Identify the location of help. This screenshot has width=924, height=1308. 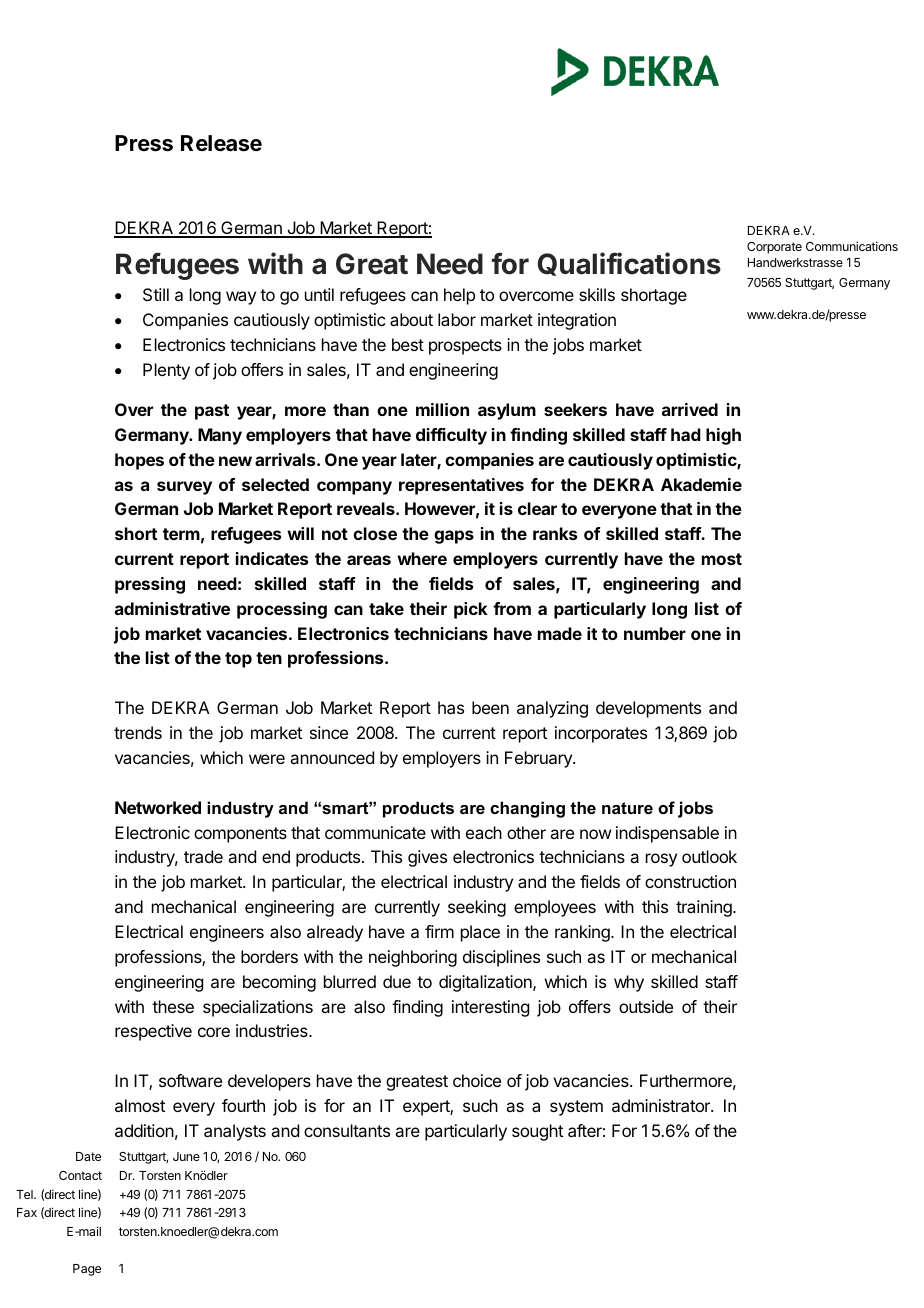
(459, 296).
